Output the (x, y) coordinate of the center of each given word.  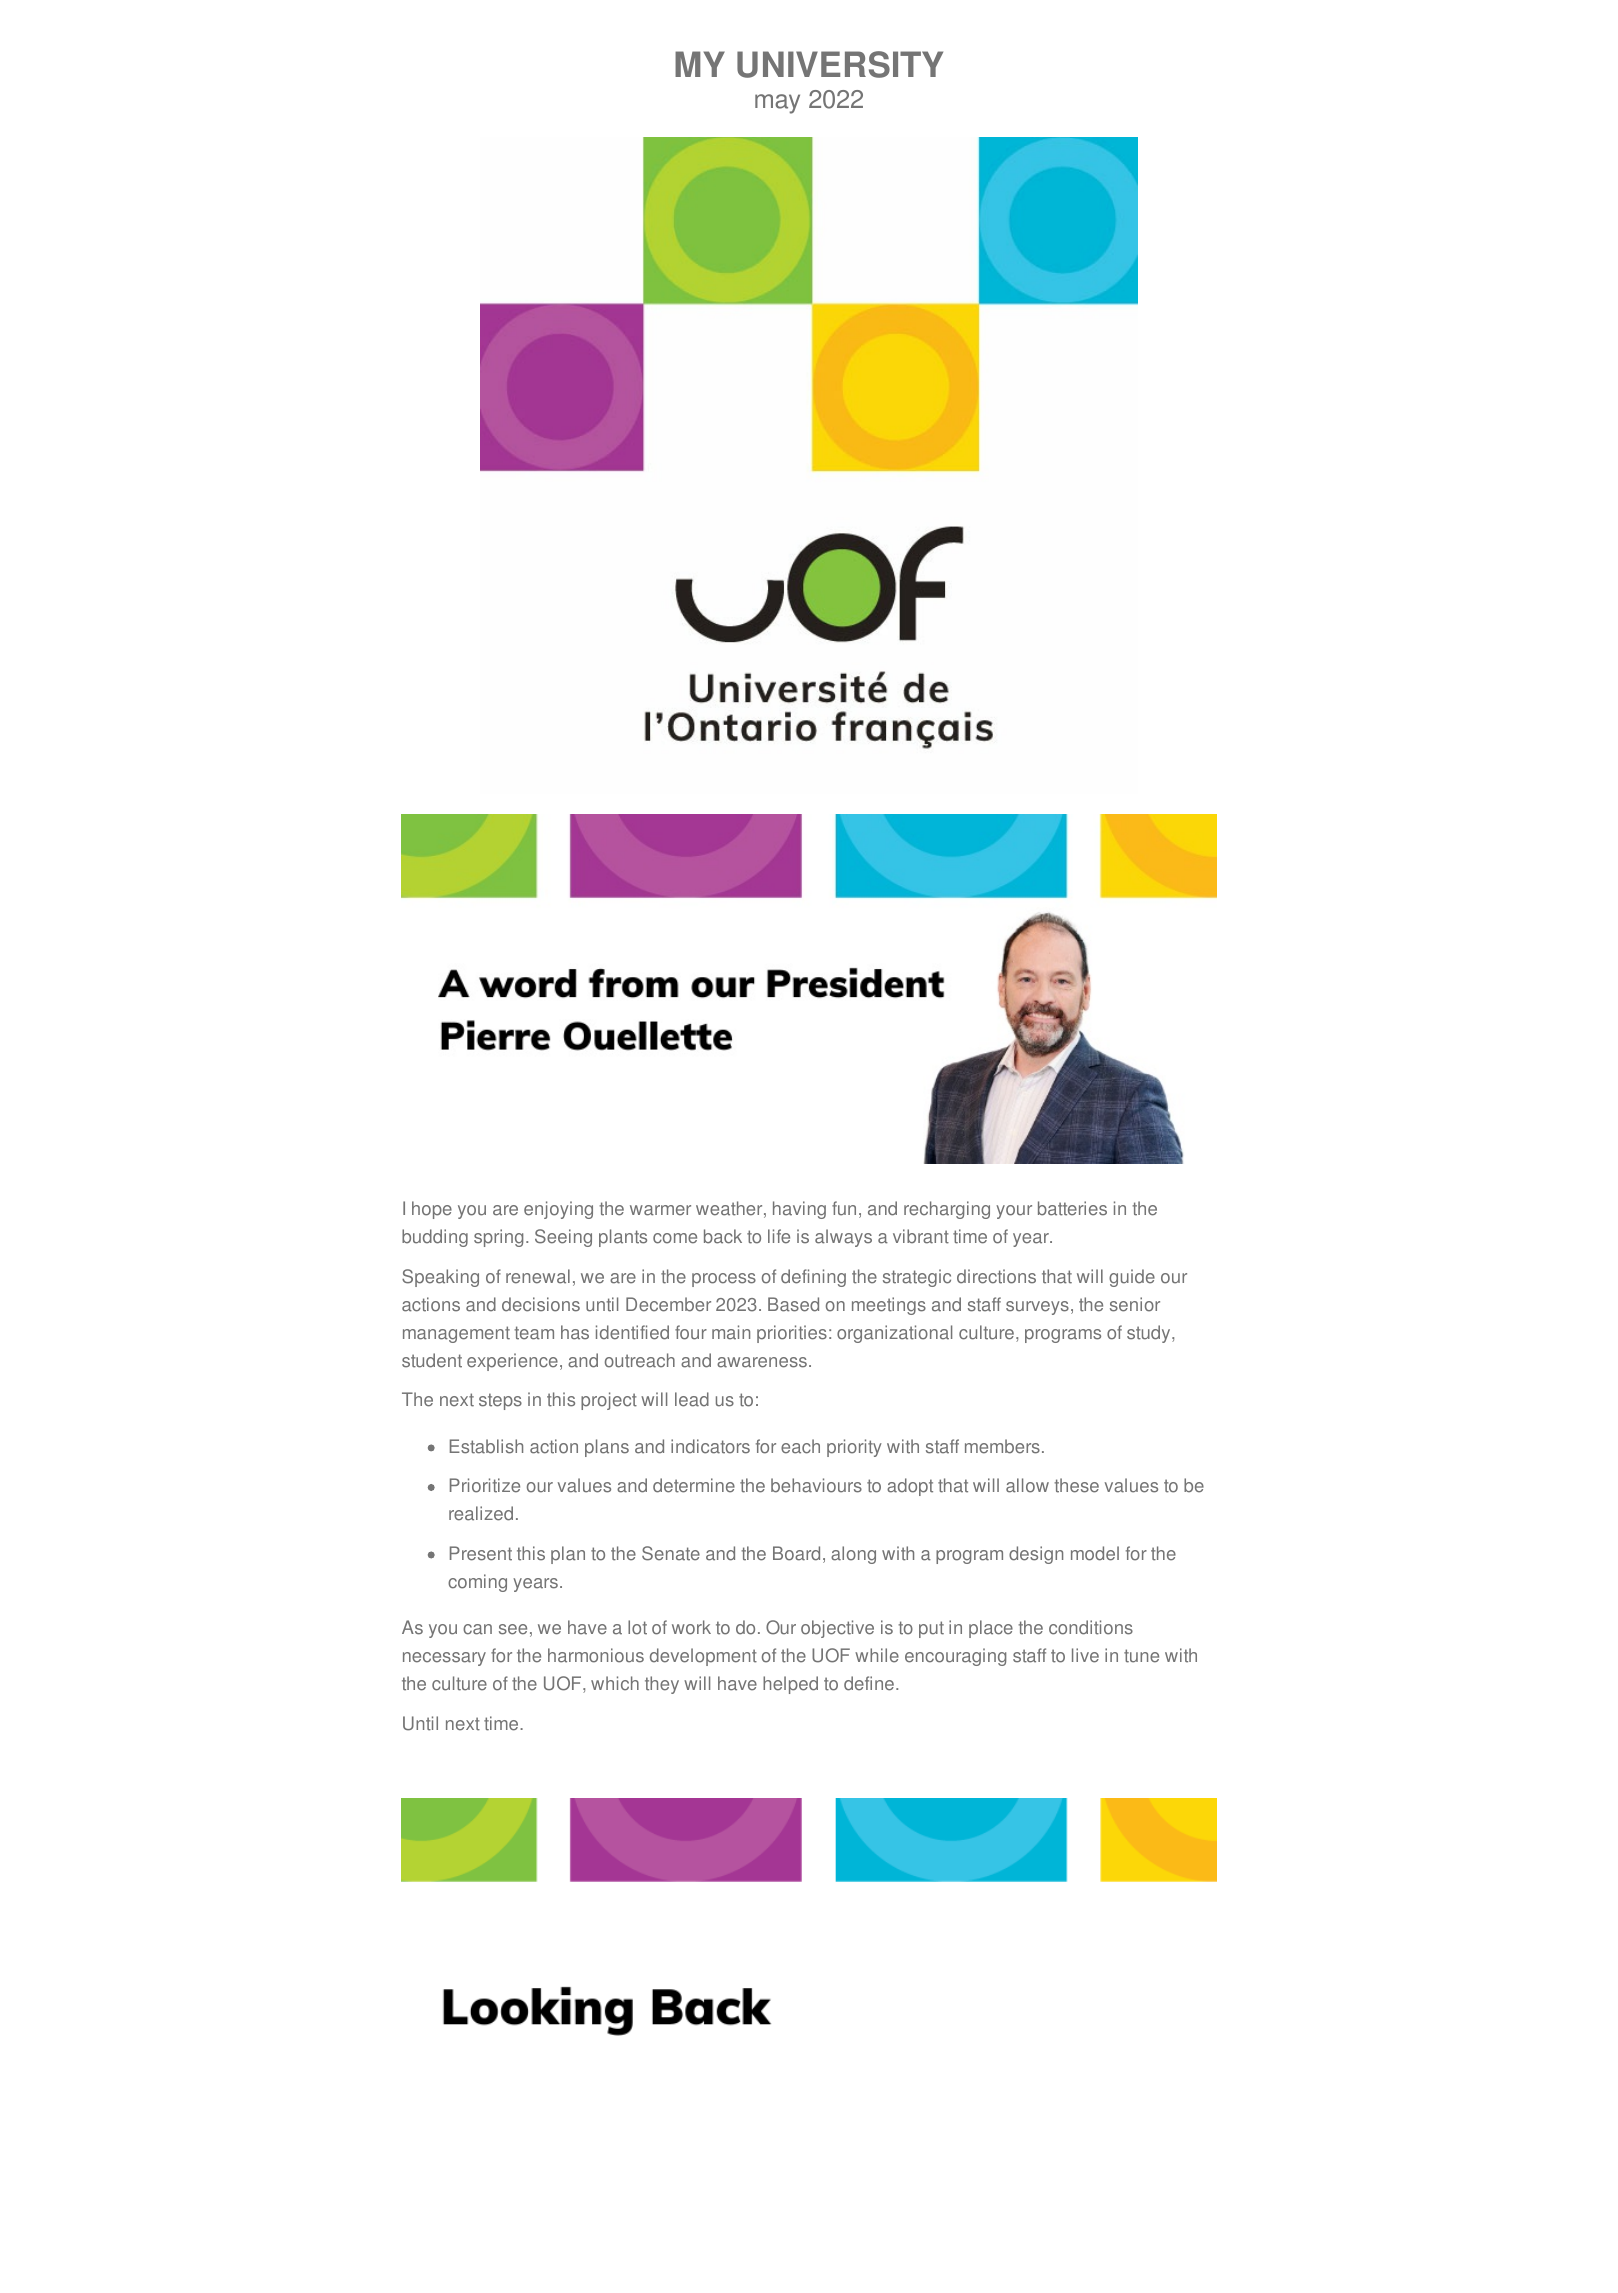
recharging (947, 1210)
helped (790, 1685)
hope (432, 1210)
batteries (1072, 1208)
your (1014, 1212)
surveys (1037, 1308)
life (779, 1236)
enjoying (558, 1210)
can (477, 1629)
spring (498, 1238)
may (777, 104)
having (799, 1210)
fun (844, 1208)
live (1085, 1655)
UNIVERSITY (840, 64)
